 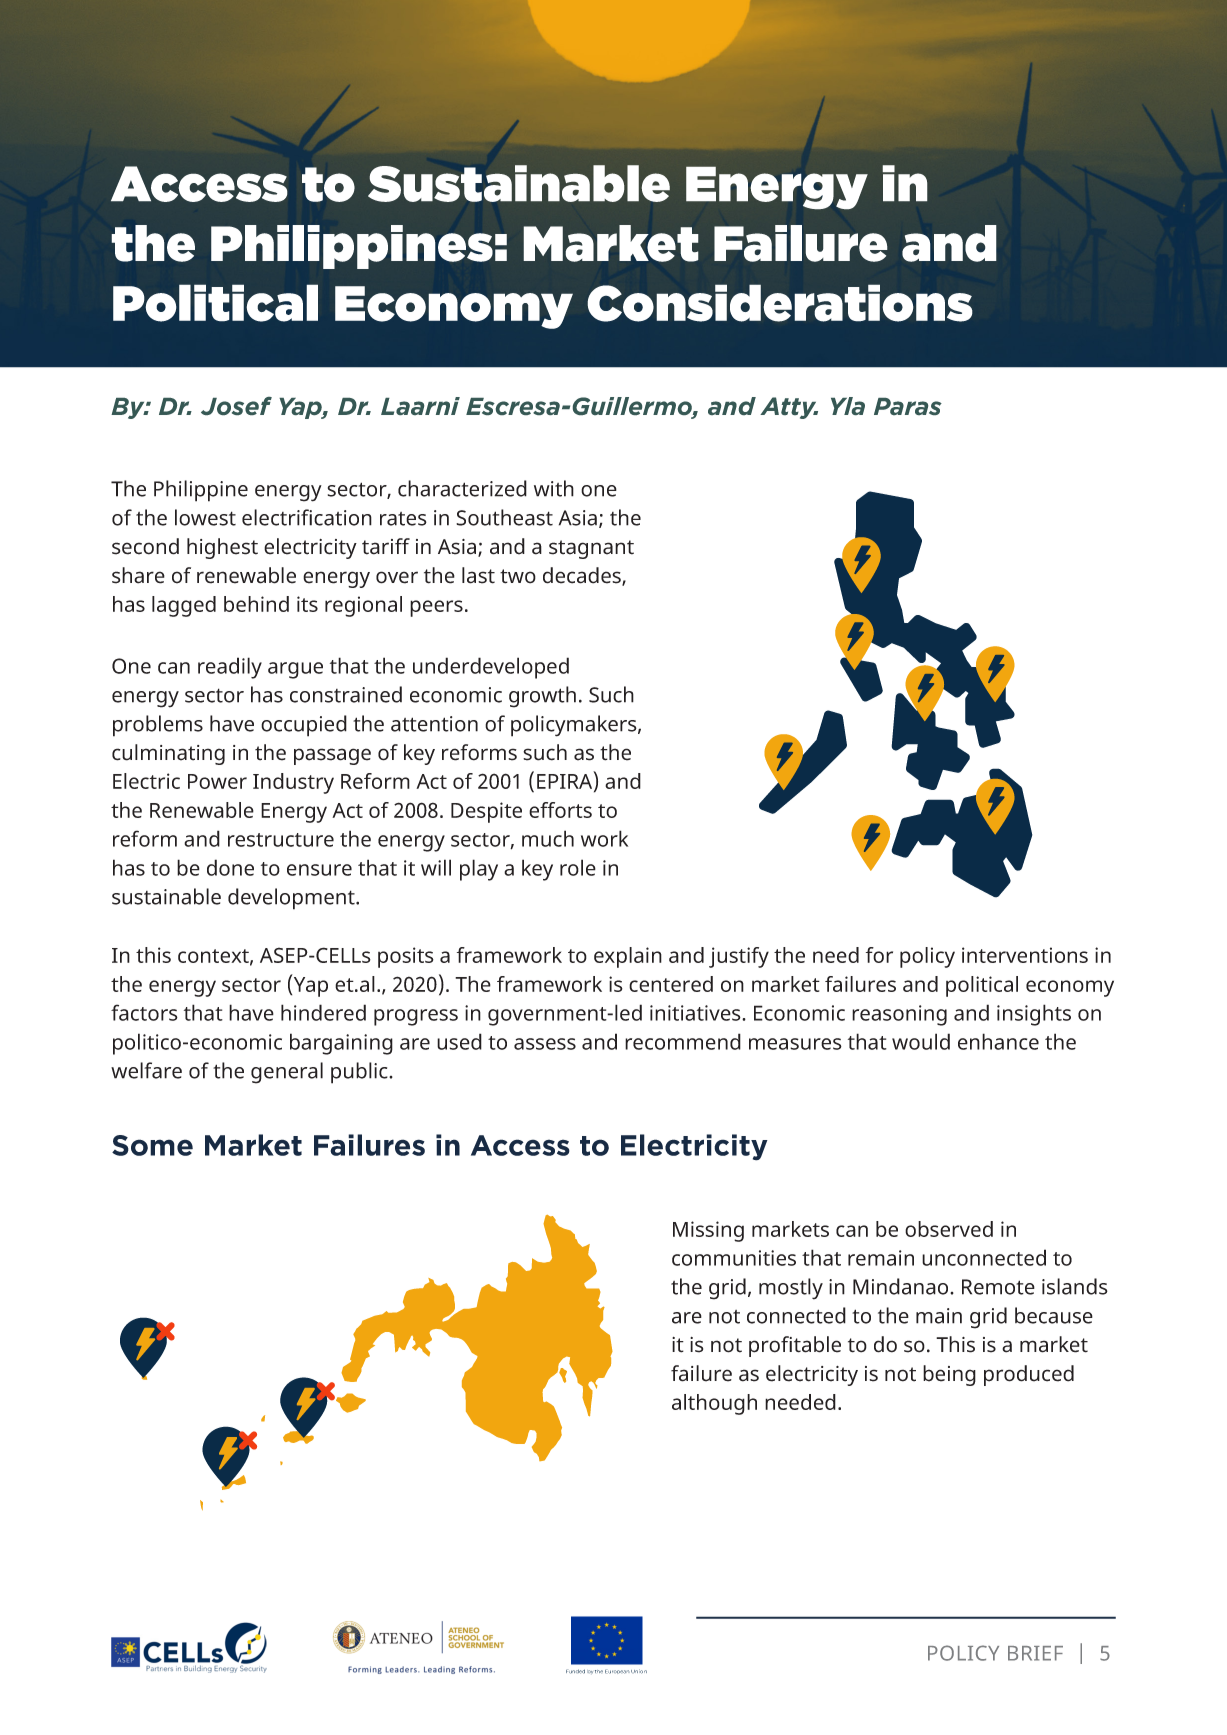 What do you see at coordinates (908, 406) in the screenshot?
I see `Paras` at bounding box center [908, 406].
